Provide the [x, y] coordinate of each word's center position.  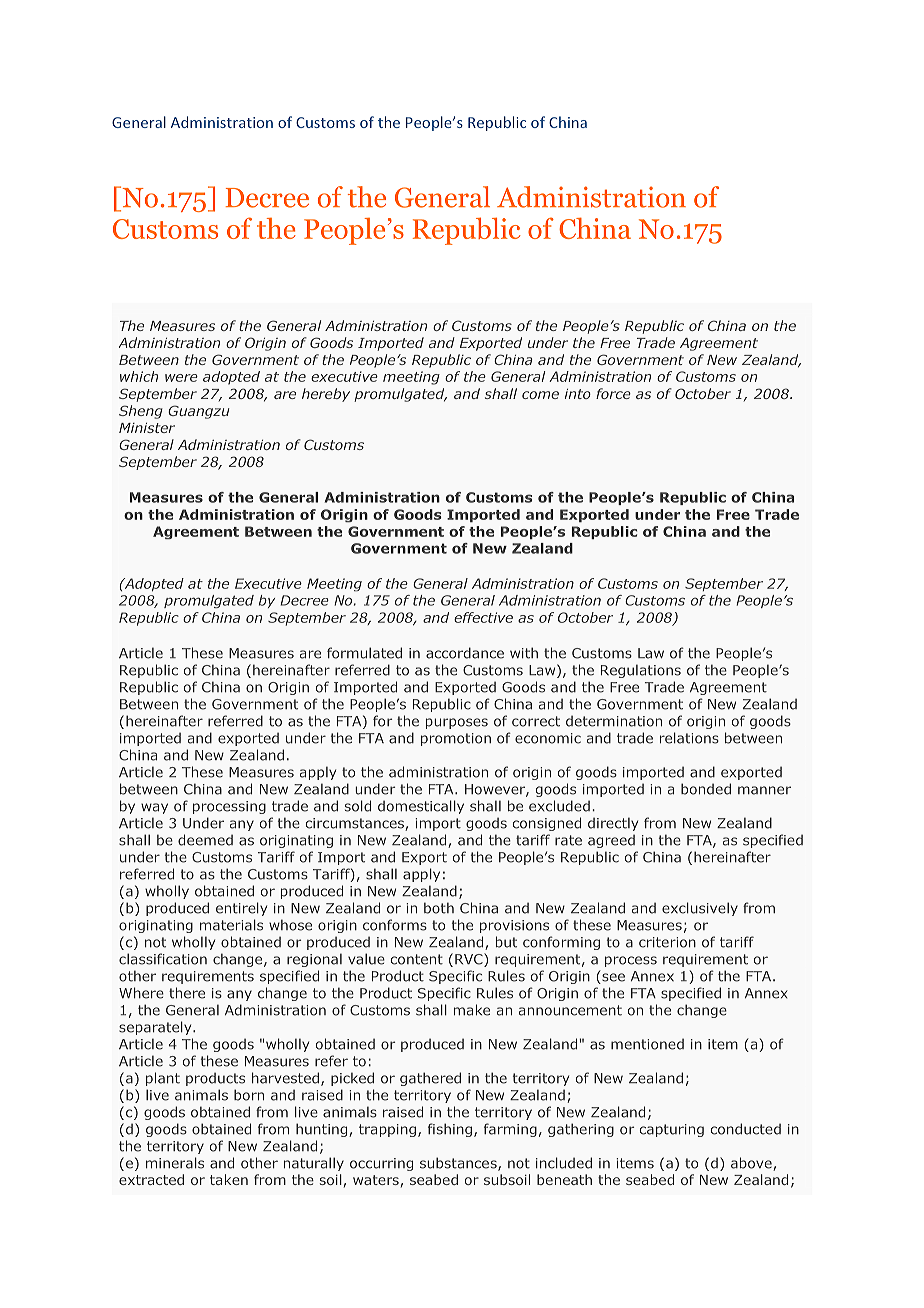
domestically [421, 807]
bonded [706, 789]
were [181, 378]
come [540, 395]
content [417, 959]
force [613, 393]
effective [483, 617]
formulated [364, 653]
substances [459, 1164]
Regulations [641, 671]
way [154, 808]
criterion [667, 942]
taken [229, 1179]
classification [163, 959]
